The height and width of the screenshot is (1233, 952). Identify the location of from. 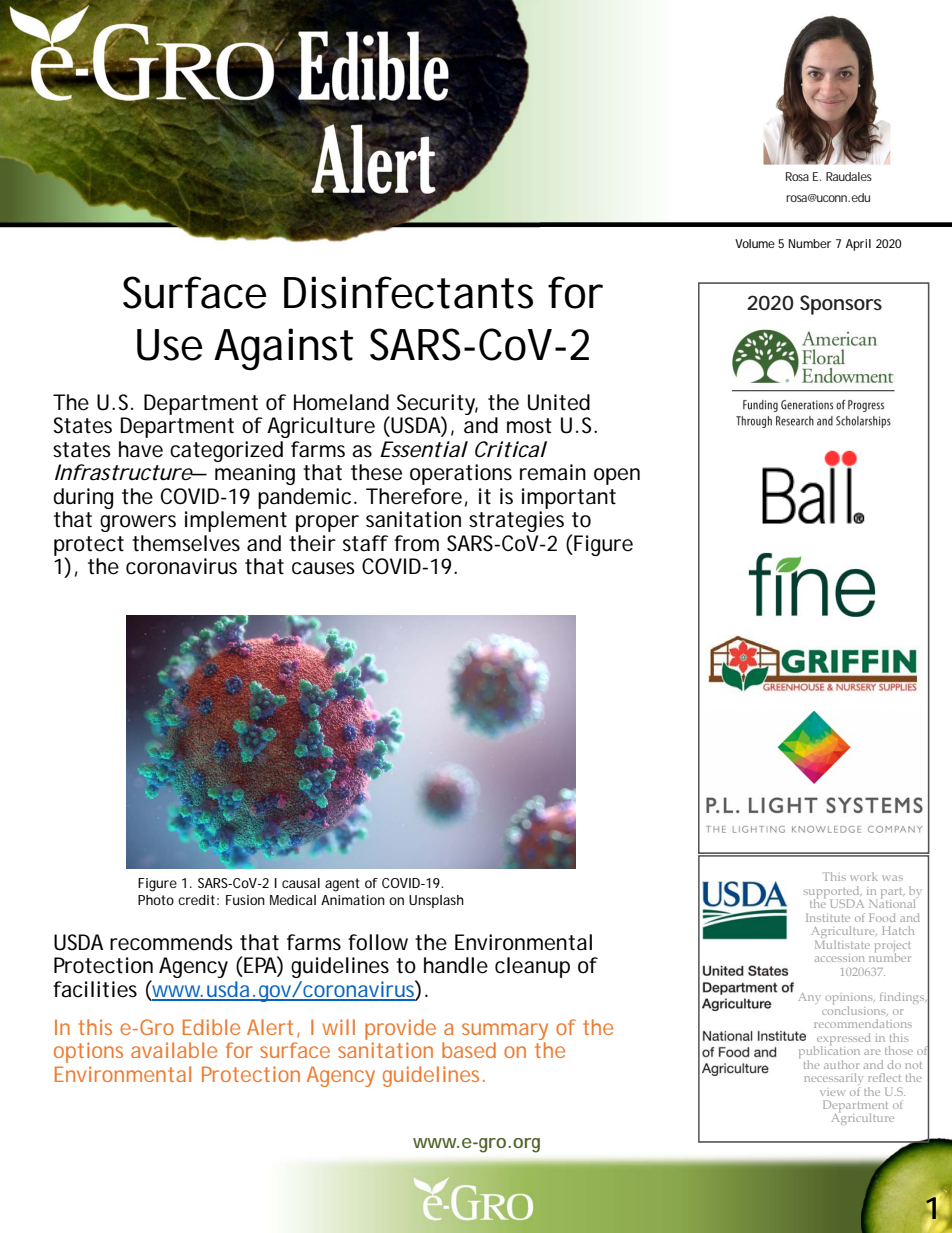
(416, 543).
